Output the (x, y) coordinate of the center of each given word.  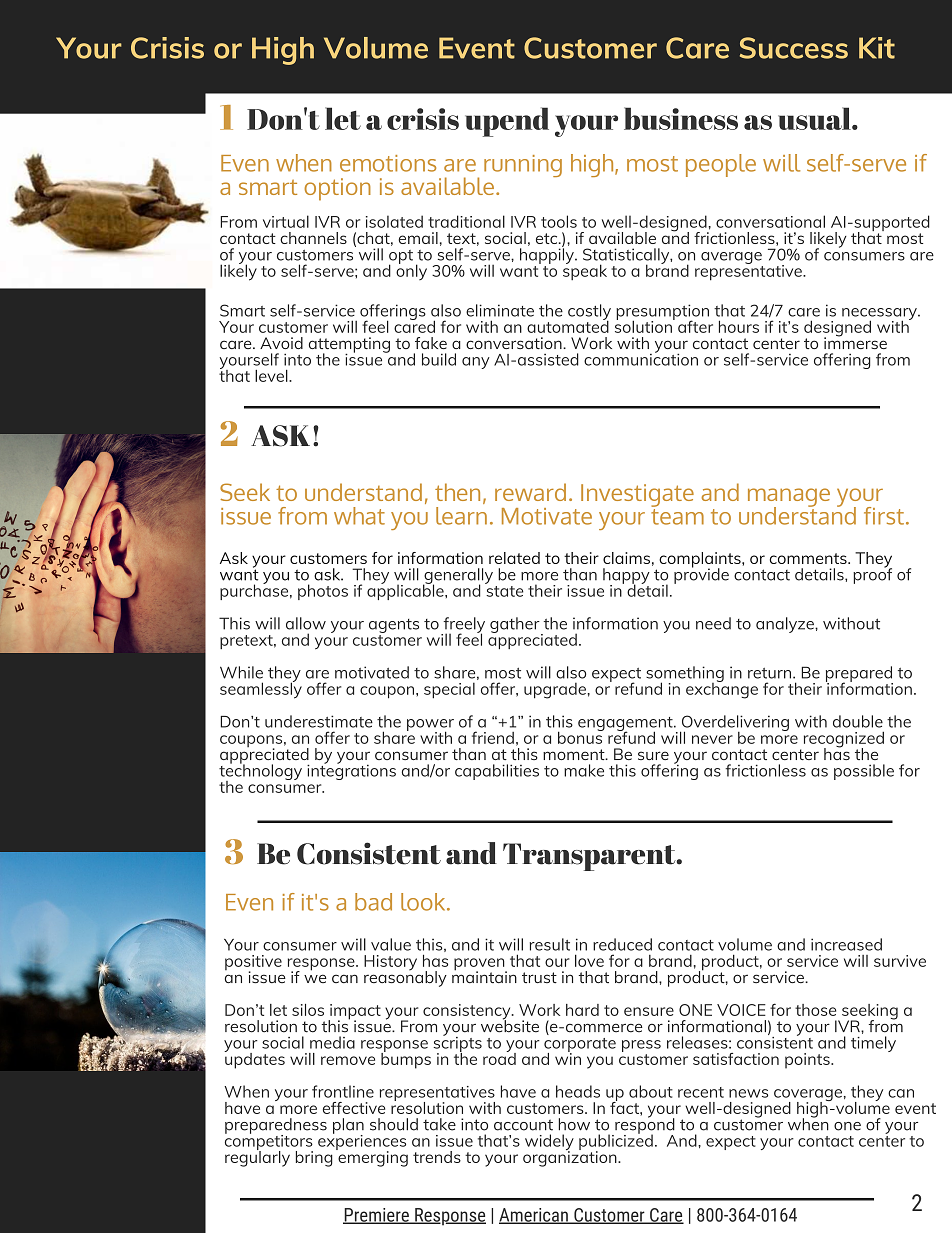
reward (530, 492)
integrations (351, 771)
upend (507, 122)
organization (571, 1158)
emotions (388, 163)
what (359, 516)
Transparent (590, 857)
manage (789, 498)
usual (815, 118)
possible (864, 772)
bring (314, 1159)
